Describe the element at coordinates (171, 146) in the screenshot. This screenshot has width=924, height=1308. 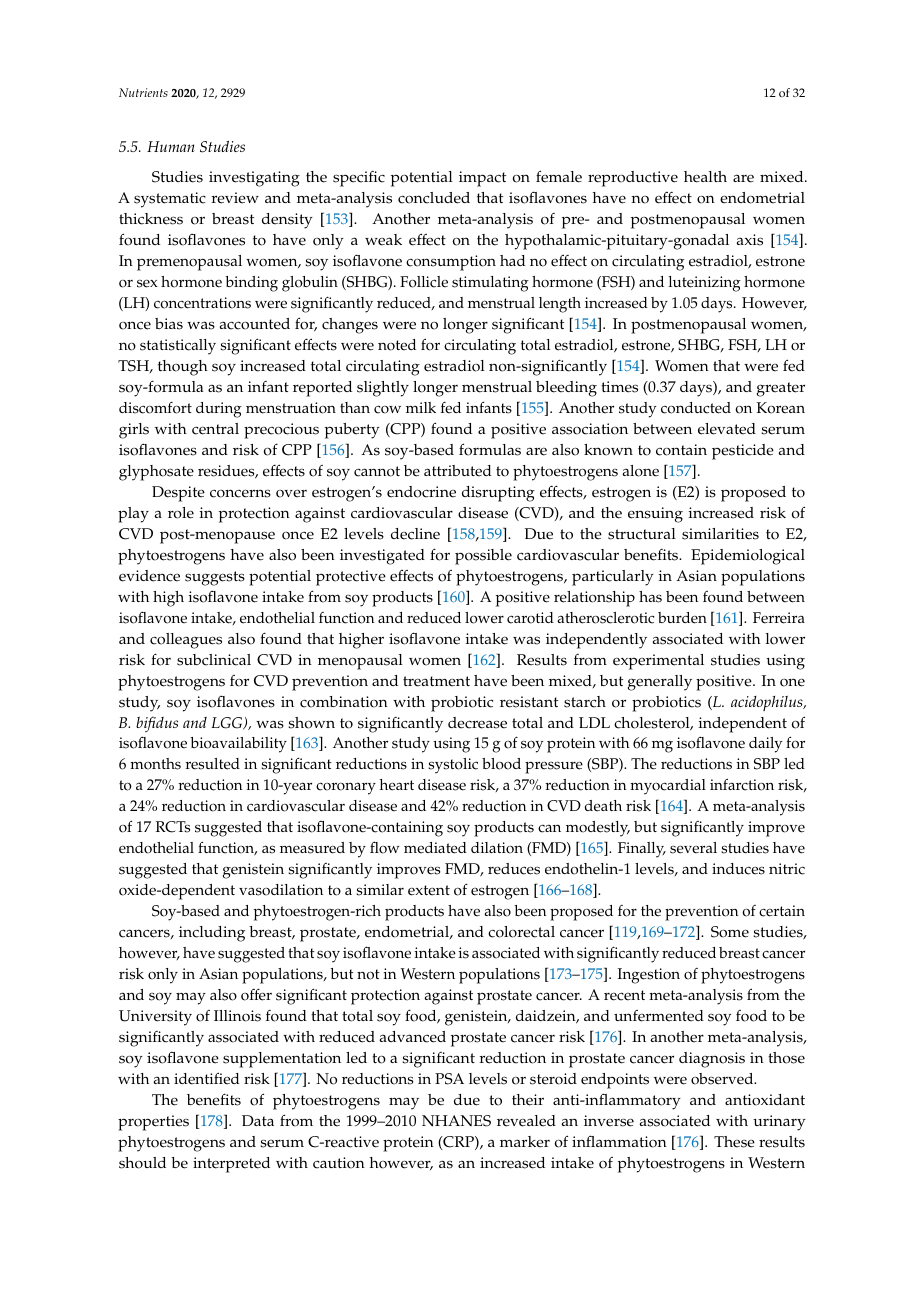
I see `Human` at that location.
